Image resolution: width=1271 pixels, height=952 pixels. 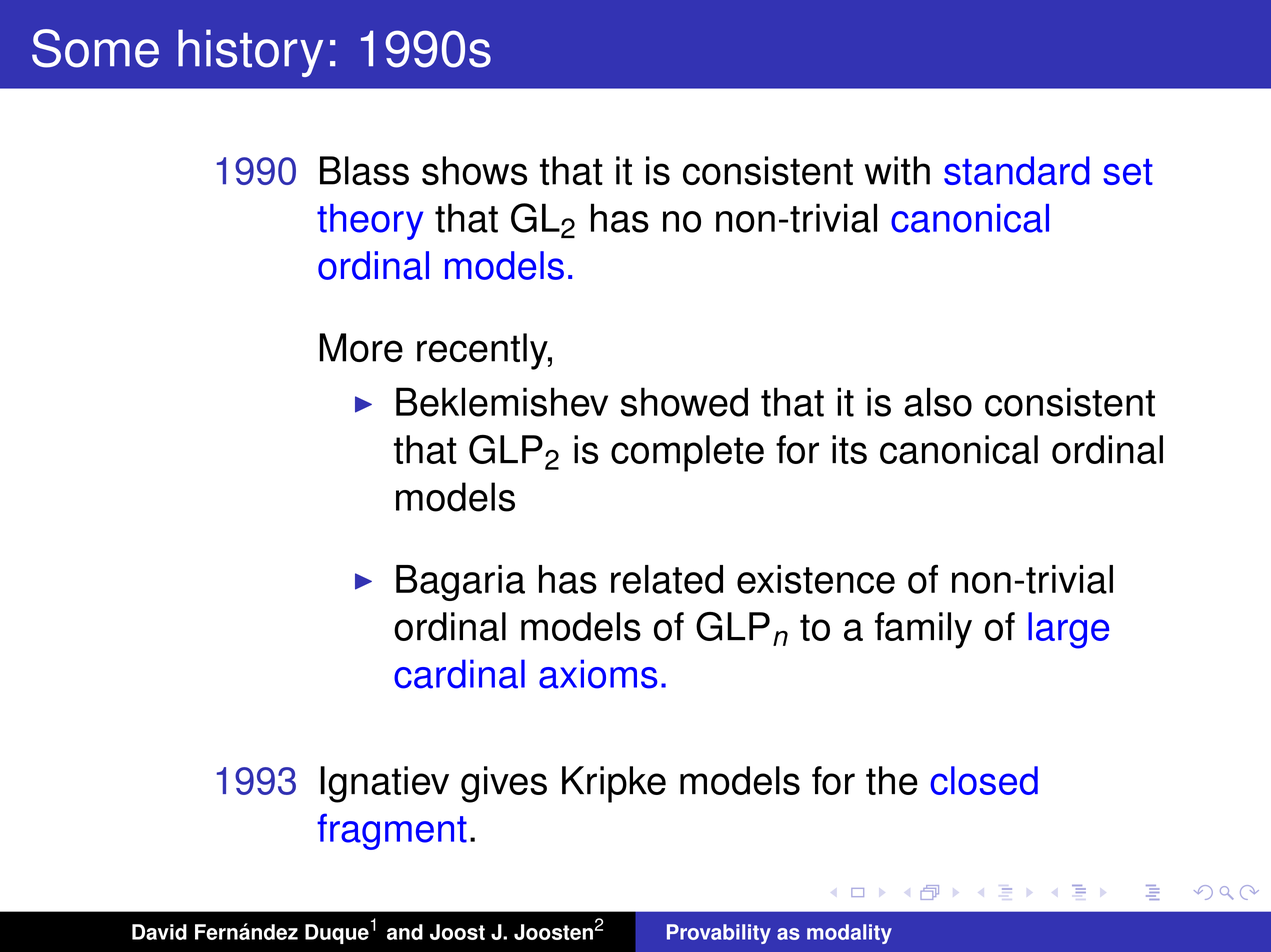 I want to click on Blass, so click(x=364, y=170).
